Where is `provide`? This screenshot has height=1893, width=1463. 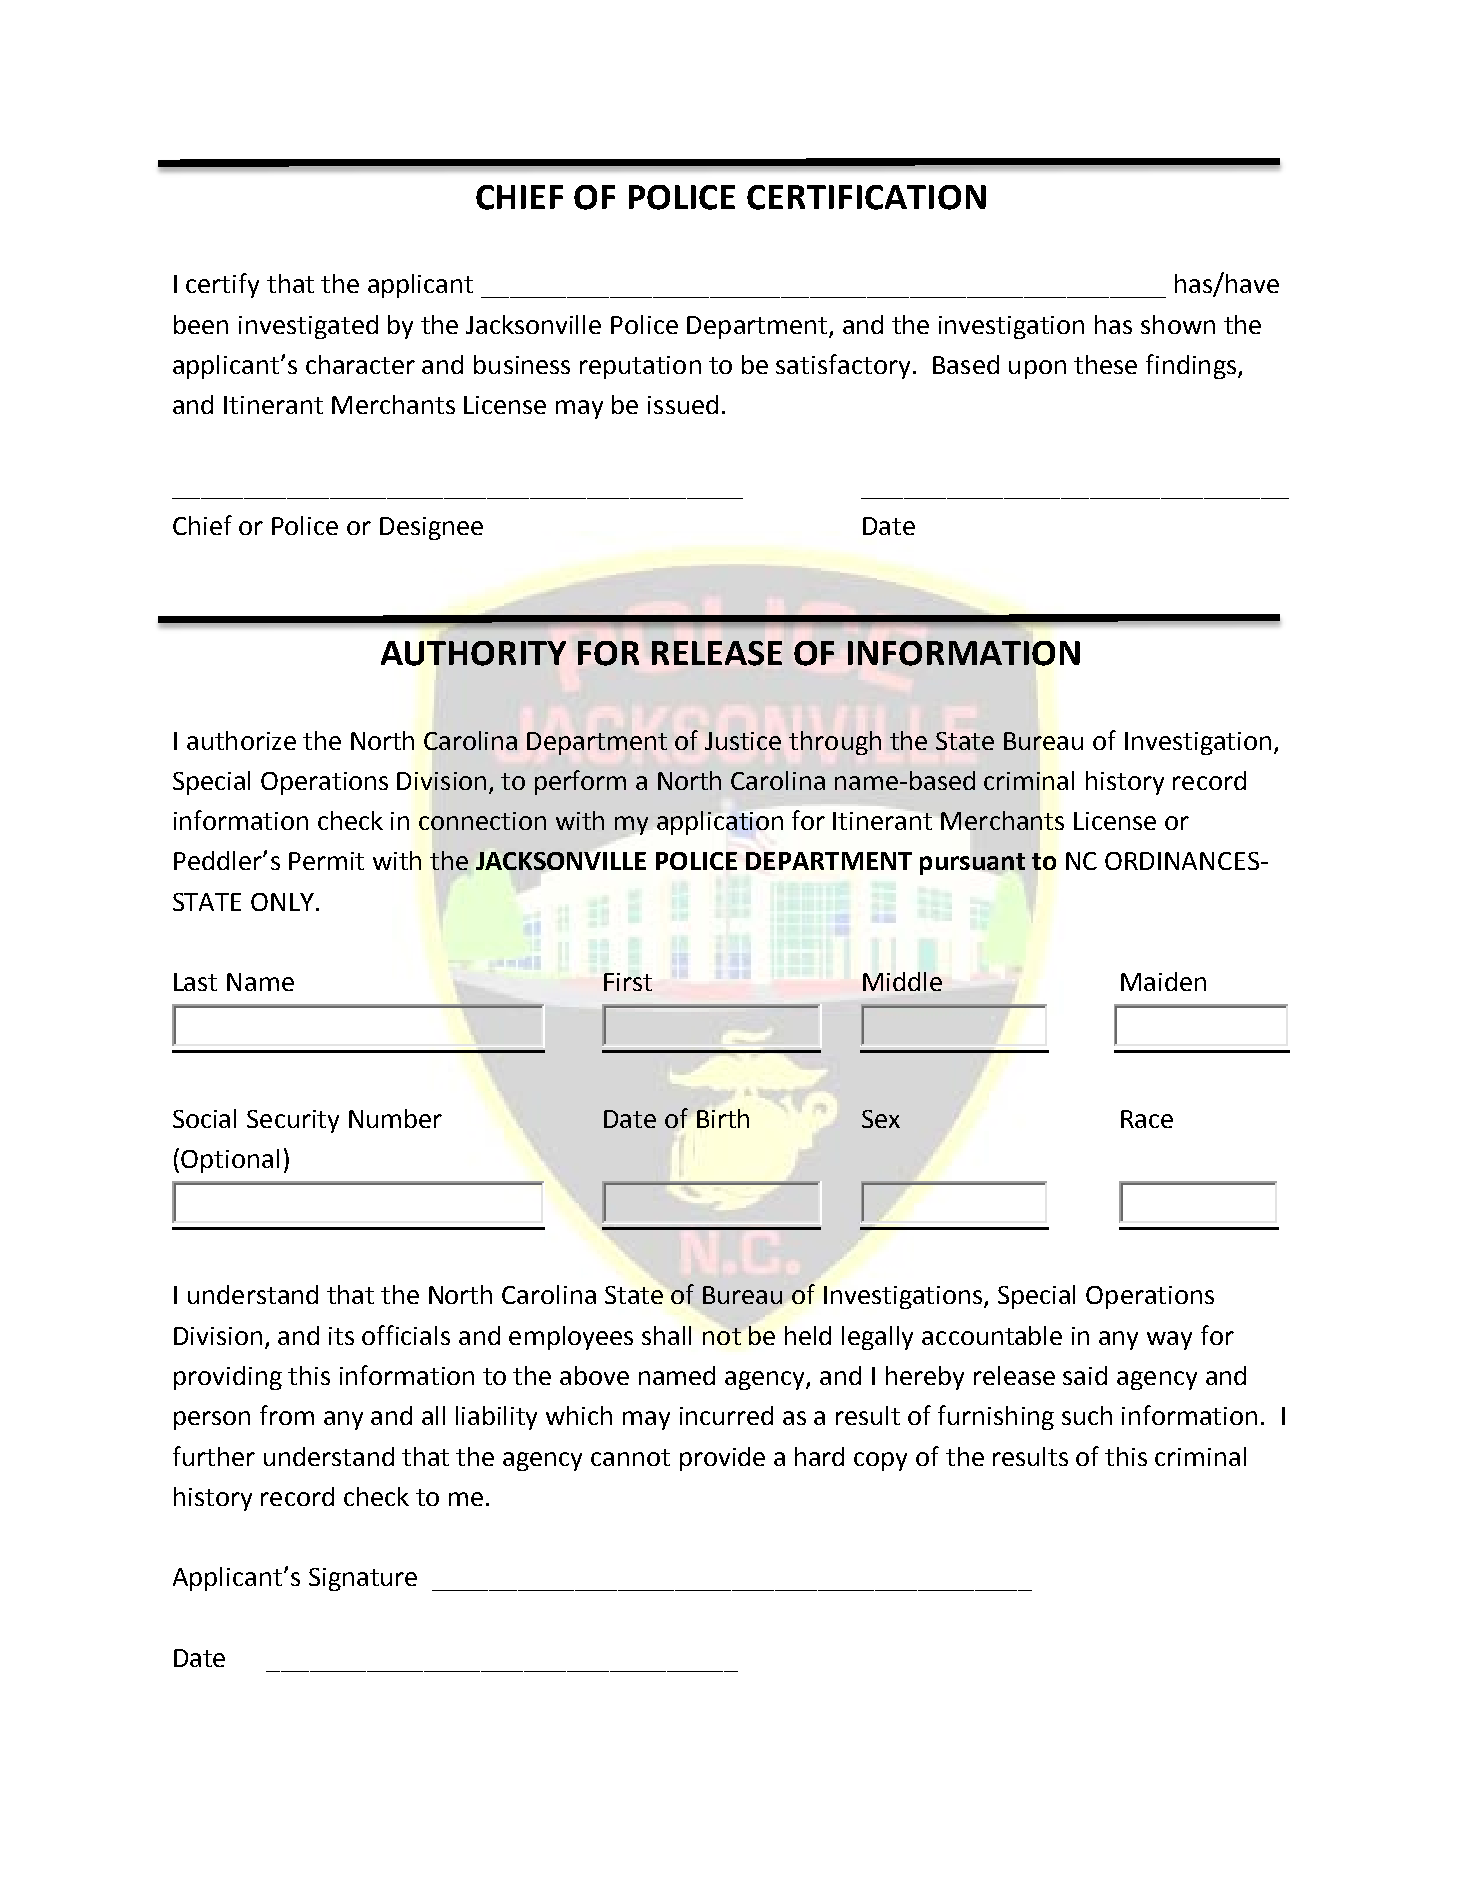 provide is located at coordinates (722, 1459).
